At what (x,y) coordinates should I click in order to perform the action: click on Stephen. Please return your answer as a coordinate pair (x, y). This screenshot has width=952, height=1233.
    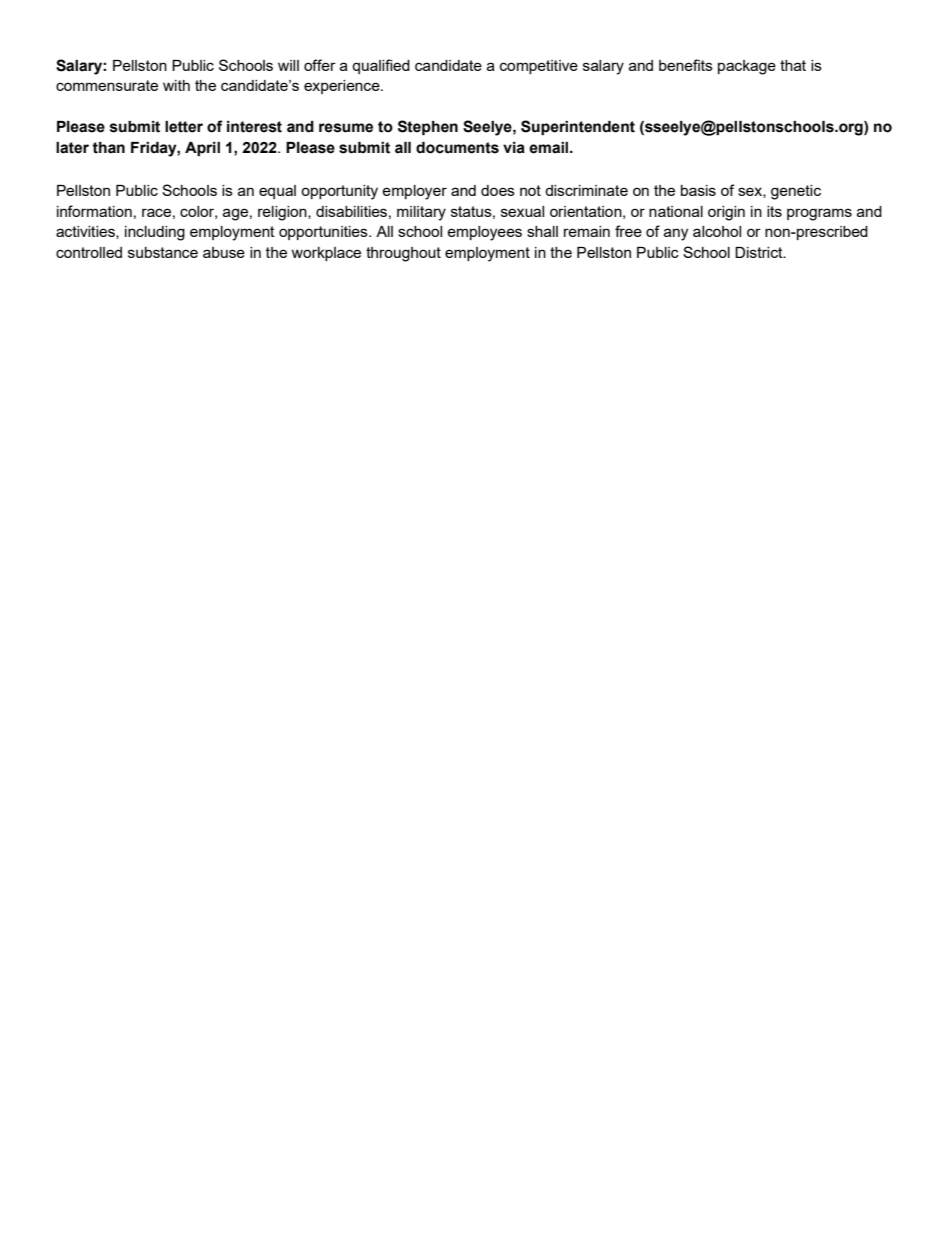
    Looking at the image, I should click on (428, 127).
